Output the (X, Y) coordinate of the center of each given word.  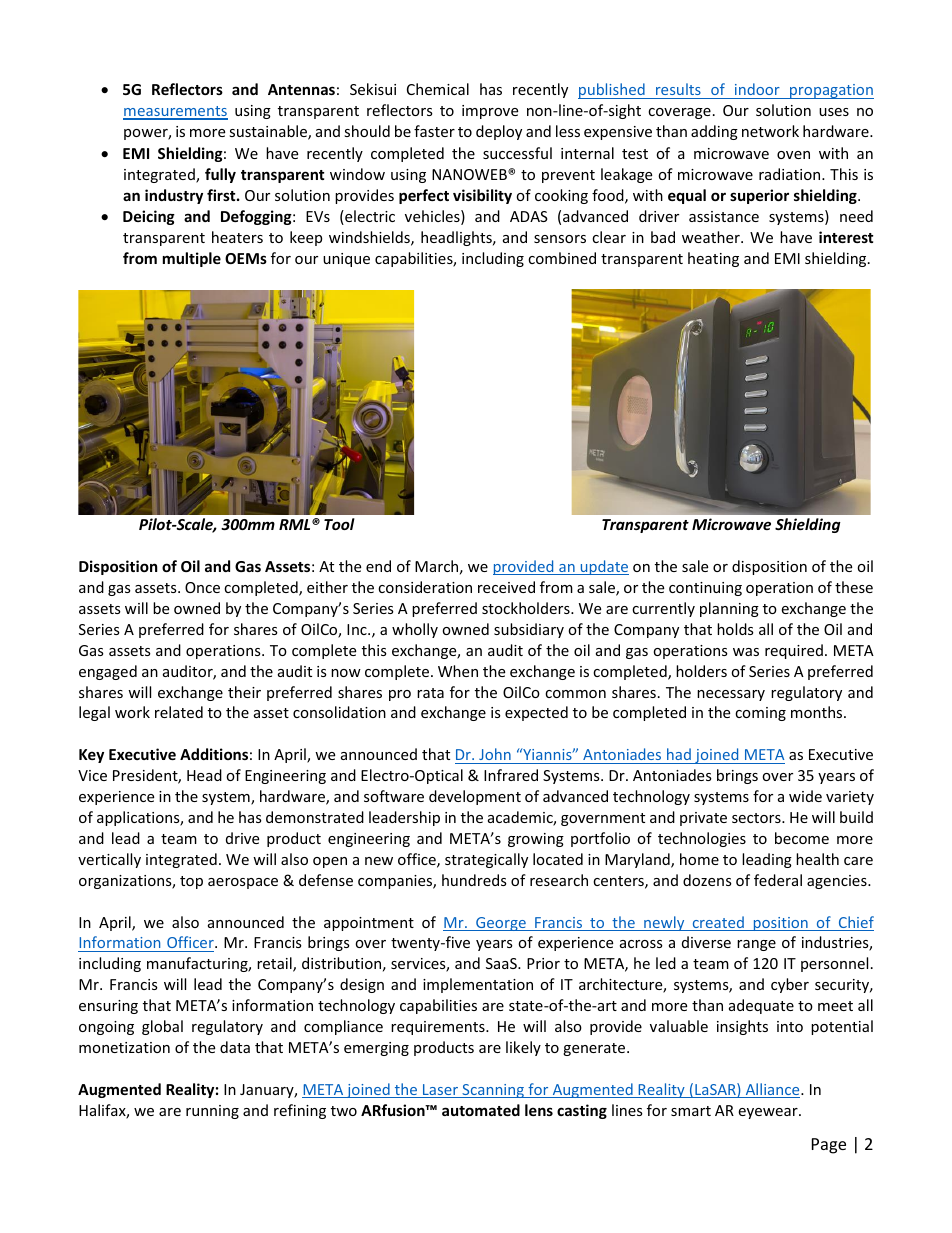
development (475, 797)
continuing (705, 589)
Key (91, 756)
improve (490, 112)
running (212, 1112)
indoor (757, 89)
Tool (339, 524)
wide (805, 796)
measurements (175, 112)
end (378, 566)
